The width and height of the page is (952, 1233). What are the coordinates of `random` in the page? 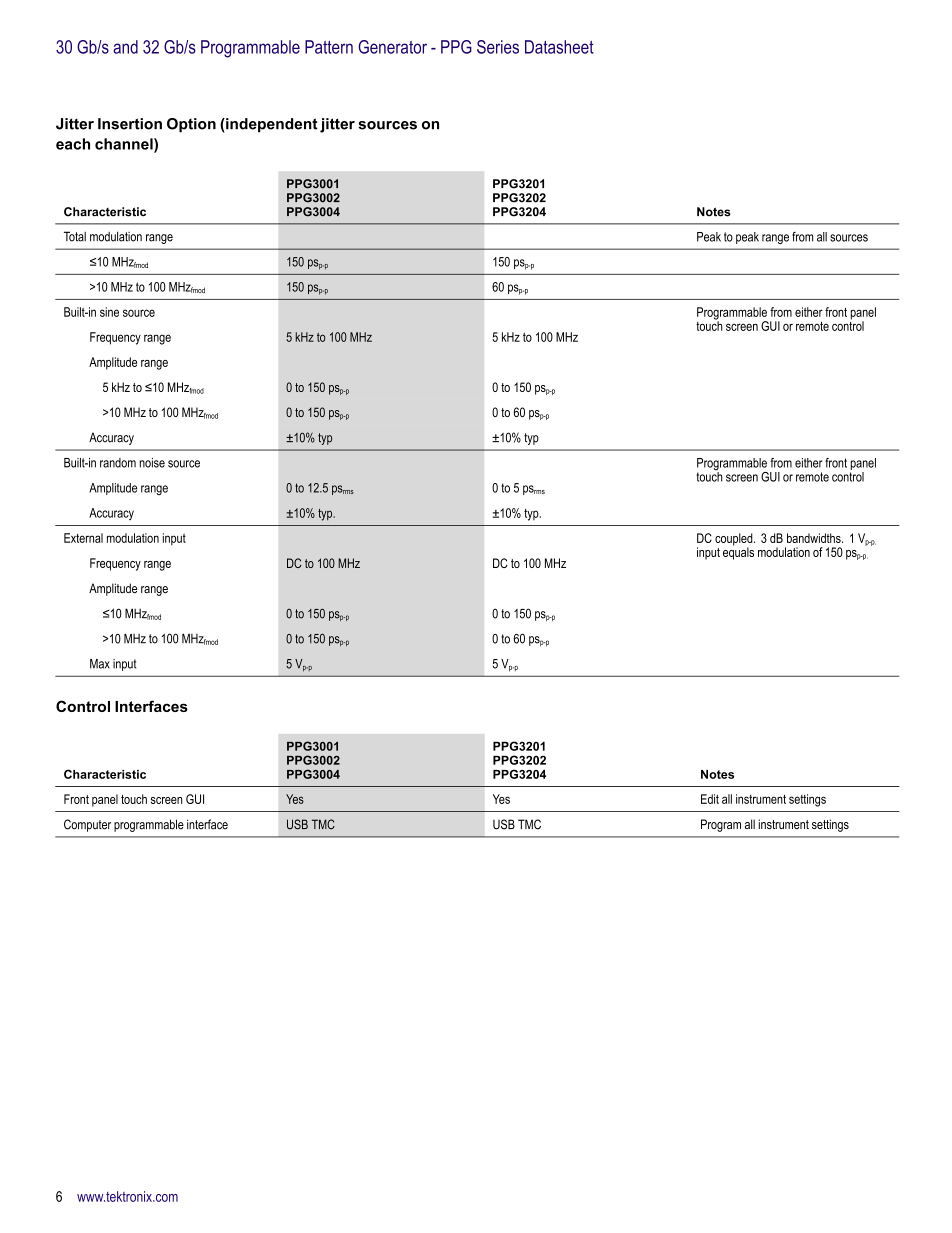 It's located at (118, 463).
